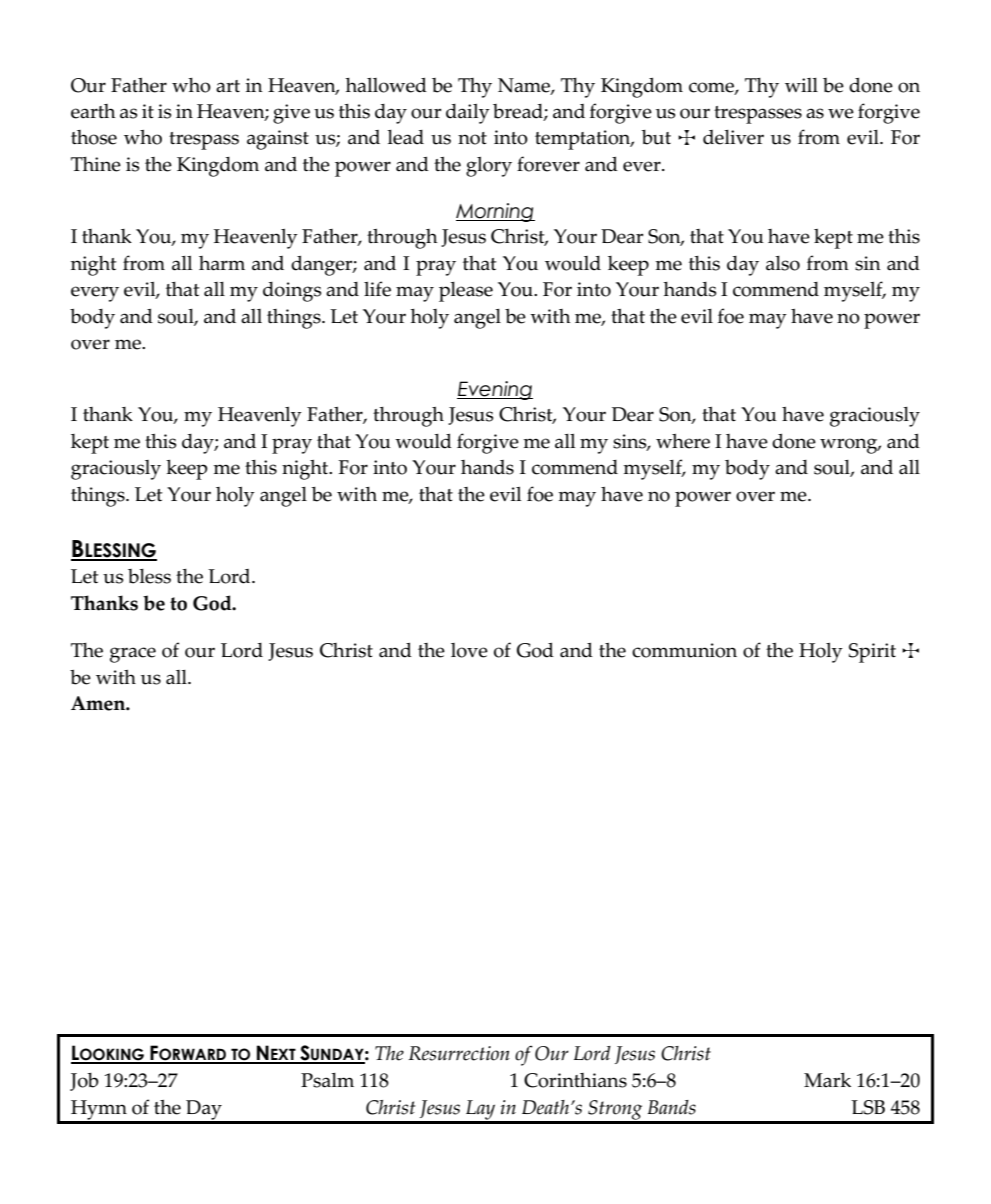 The width and height of the document is (991, 1204). What do you see at coordinates (468, 114) in the document?
I see `daily` at bounding box center [468, 114].
